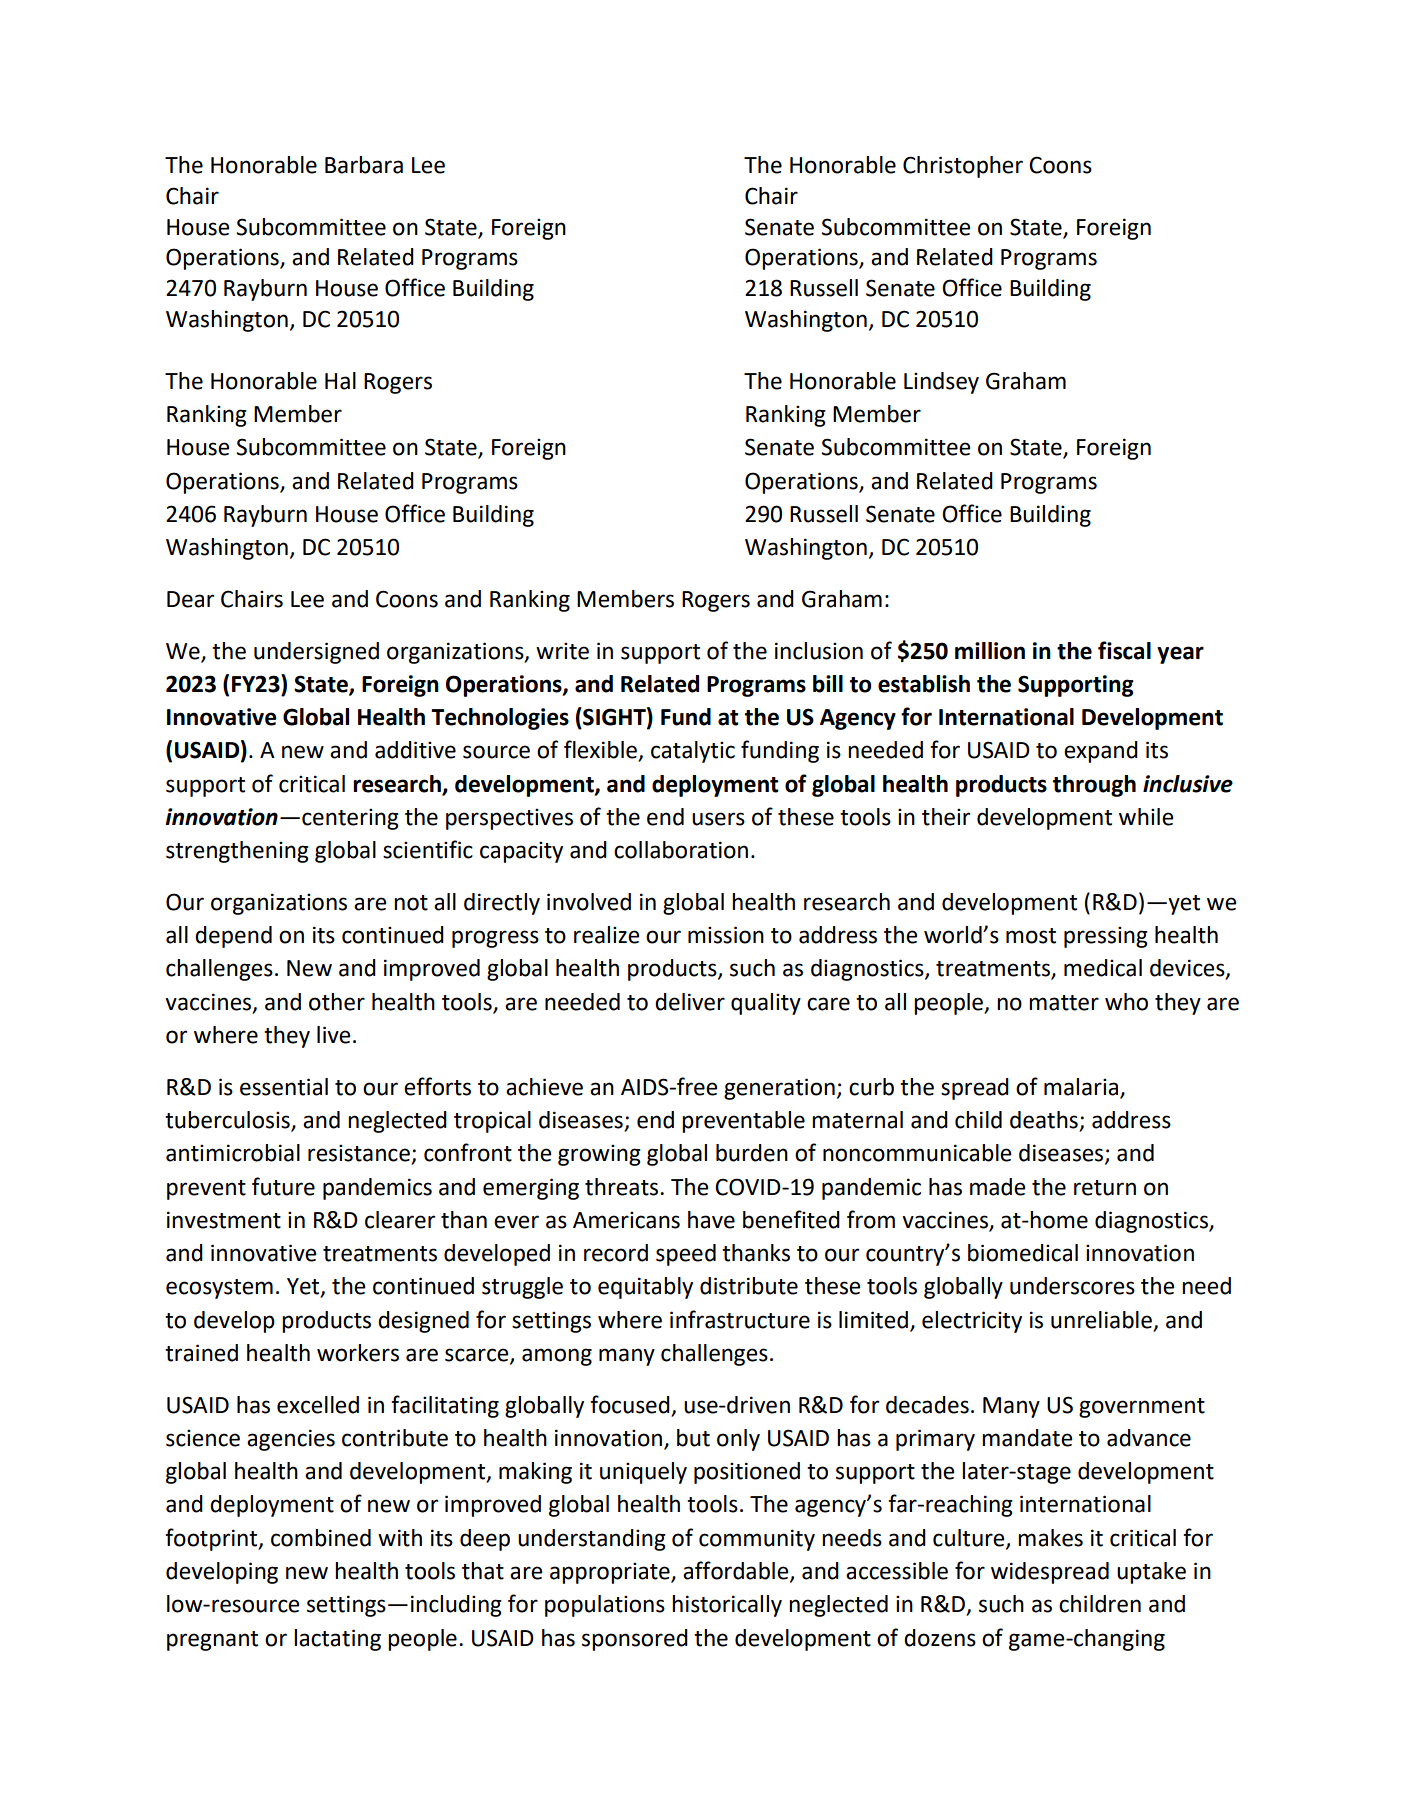 The height and width of the page is (1819, 1406). What do you see at coordinates (963, 167) in the page?
I see `Christopher` at bounding box center [963, 167].
